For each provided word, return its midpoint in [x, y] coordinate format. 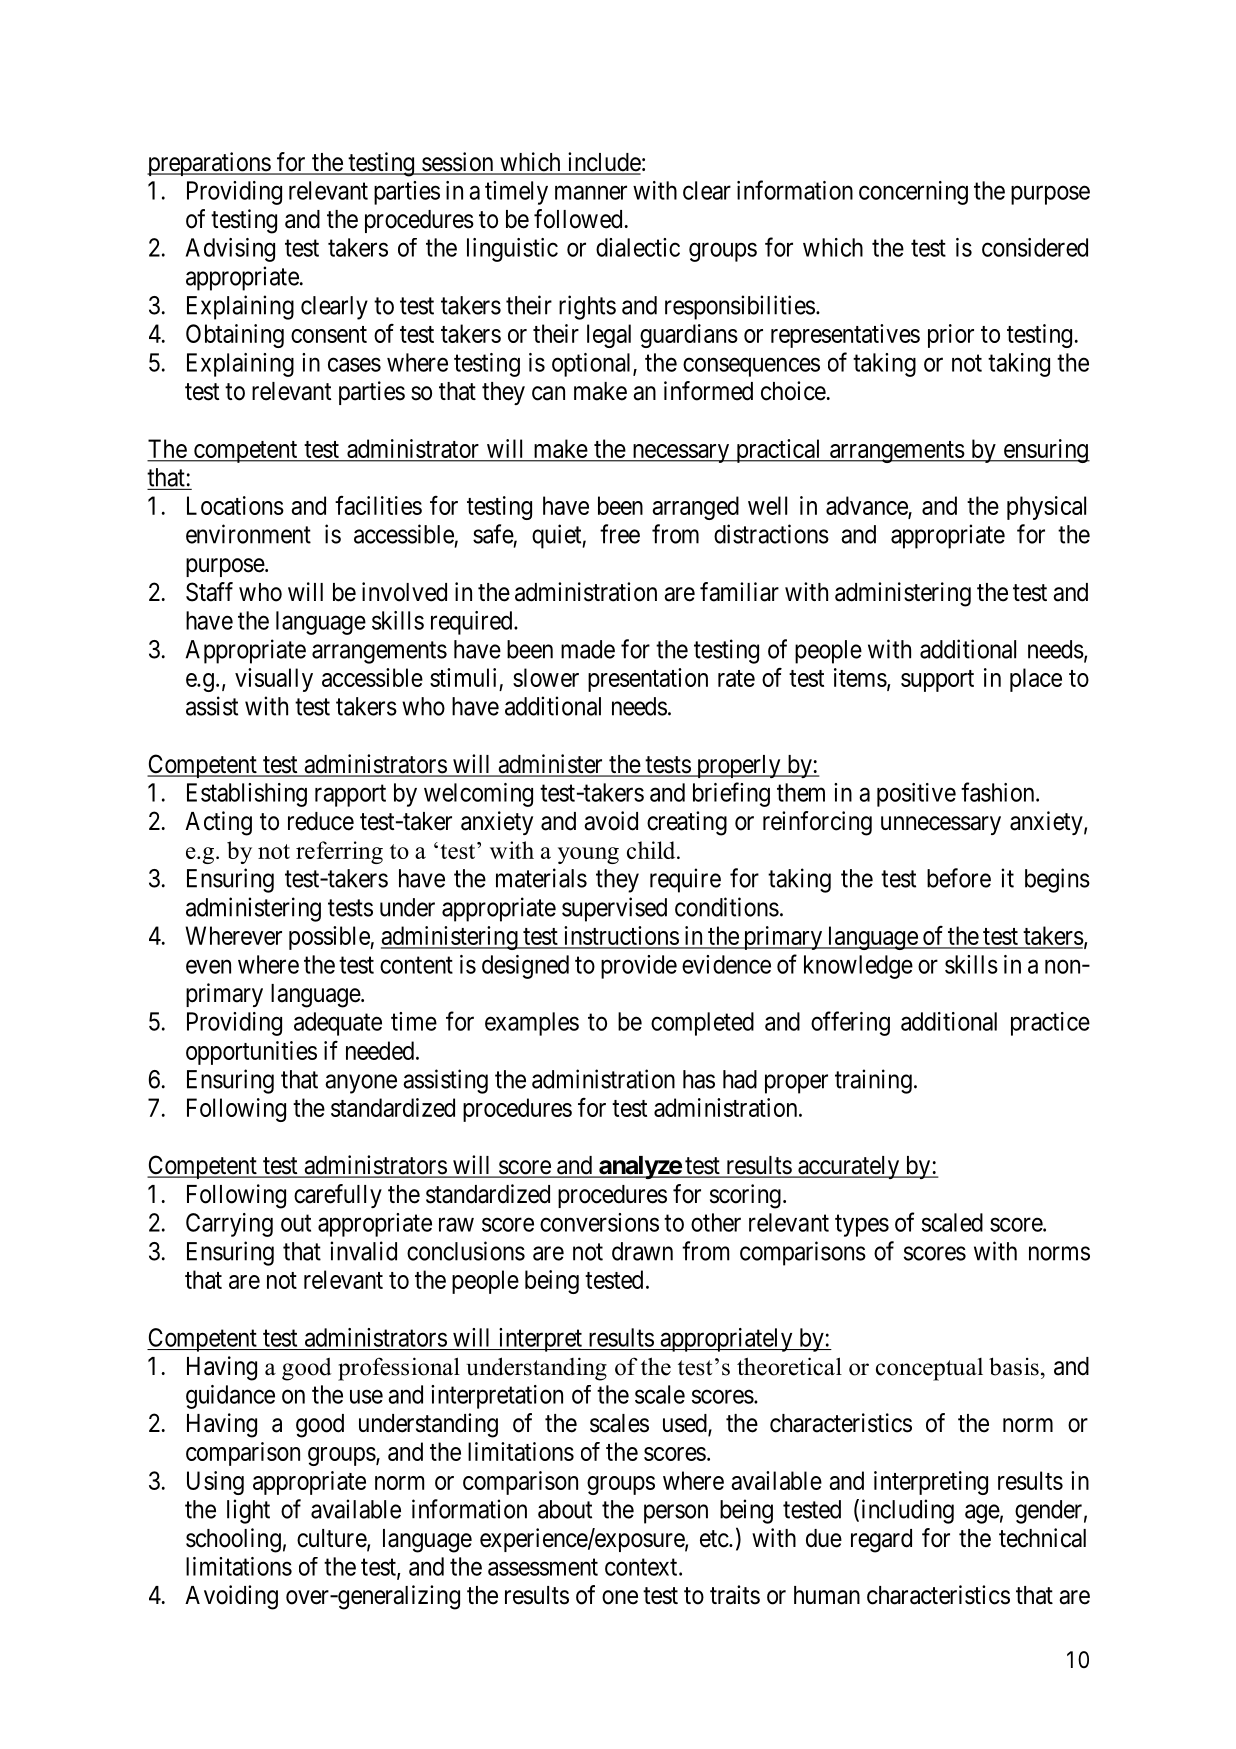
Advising [230, 250]
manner [591, 193]
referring [339, 852]
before [959, 878]
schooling [233, 1540]
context [642, 1567]
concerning [913, 193]
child [652, 850]
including [908, 1511]
